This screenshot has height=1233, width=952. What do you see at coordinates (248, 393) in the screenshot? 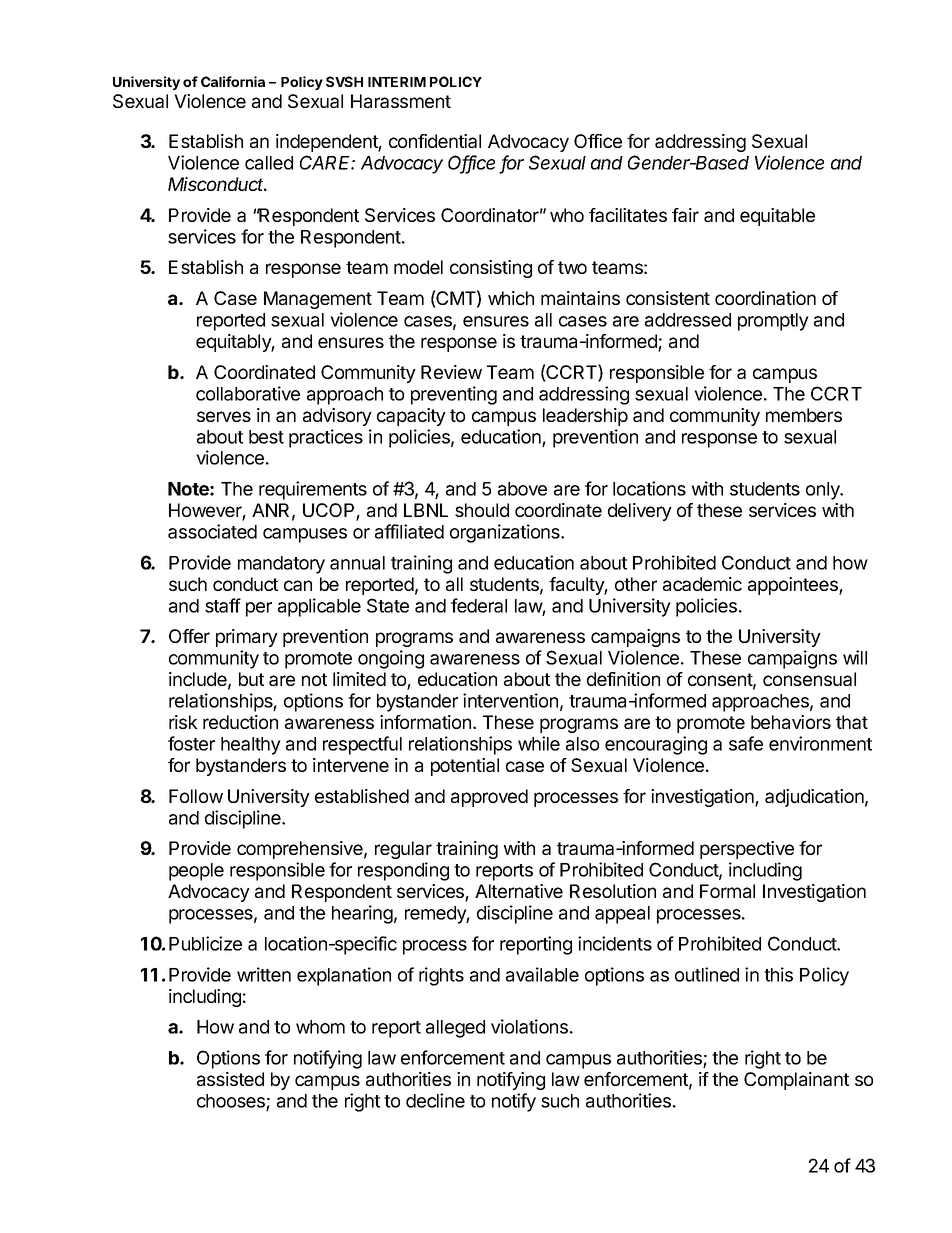
I see `collaborative` at bounding box center [248, 393].
